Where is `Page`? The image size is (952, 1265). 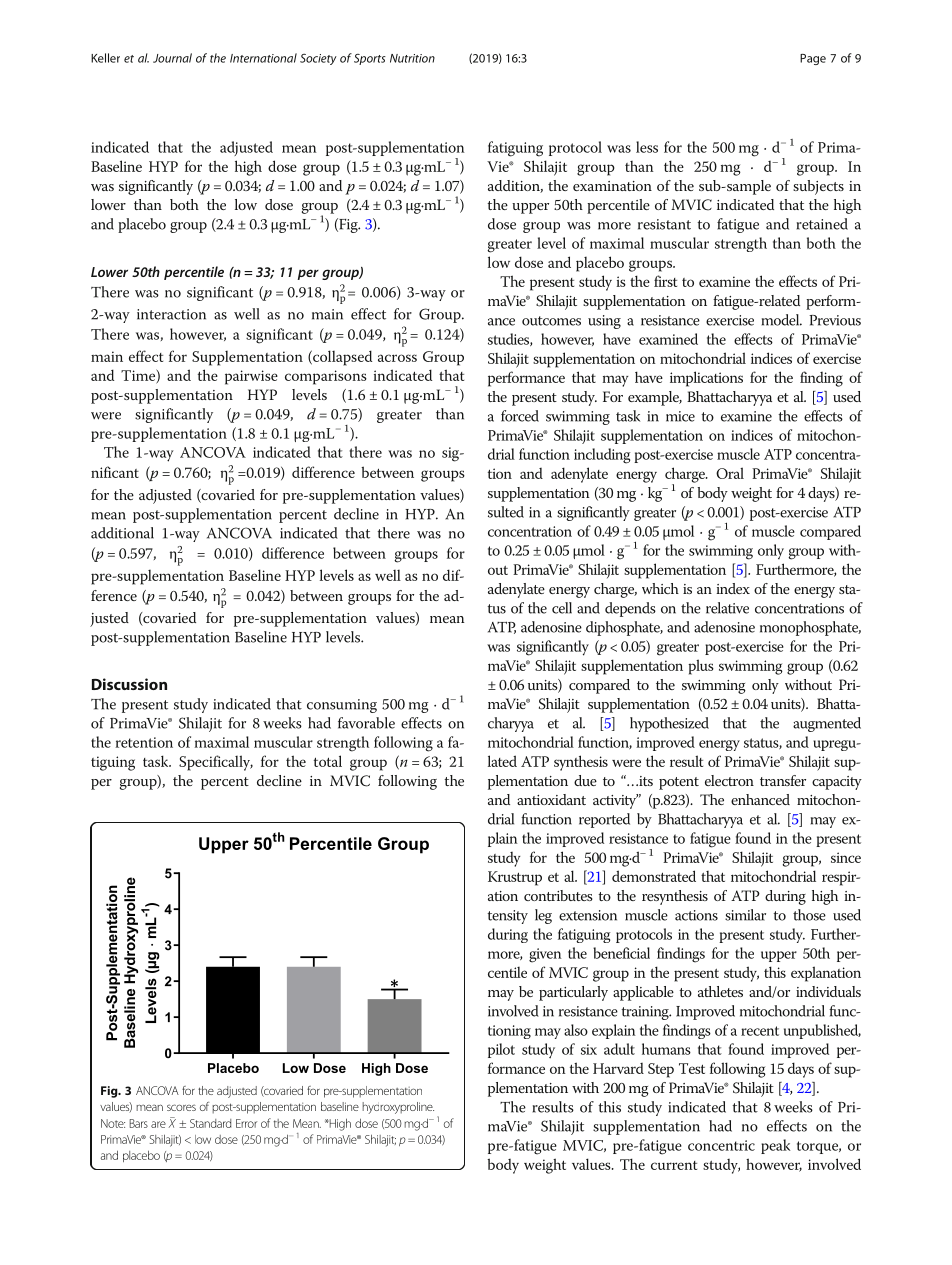 Page is located at coordinates (813, 59).
